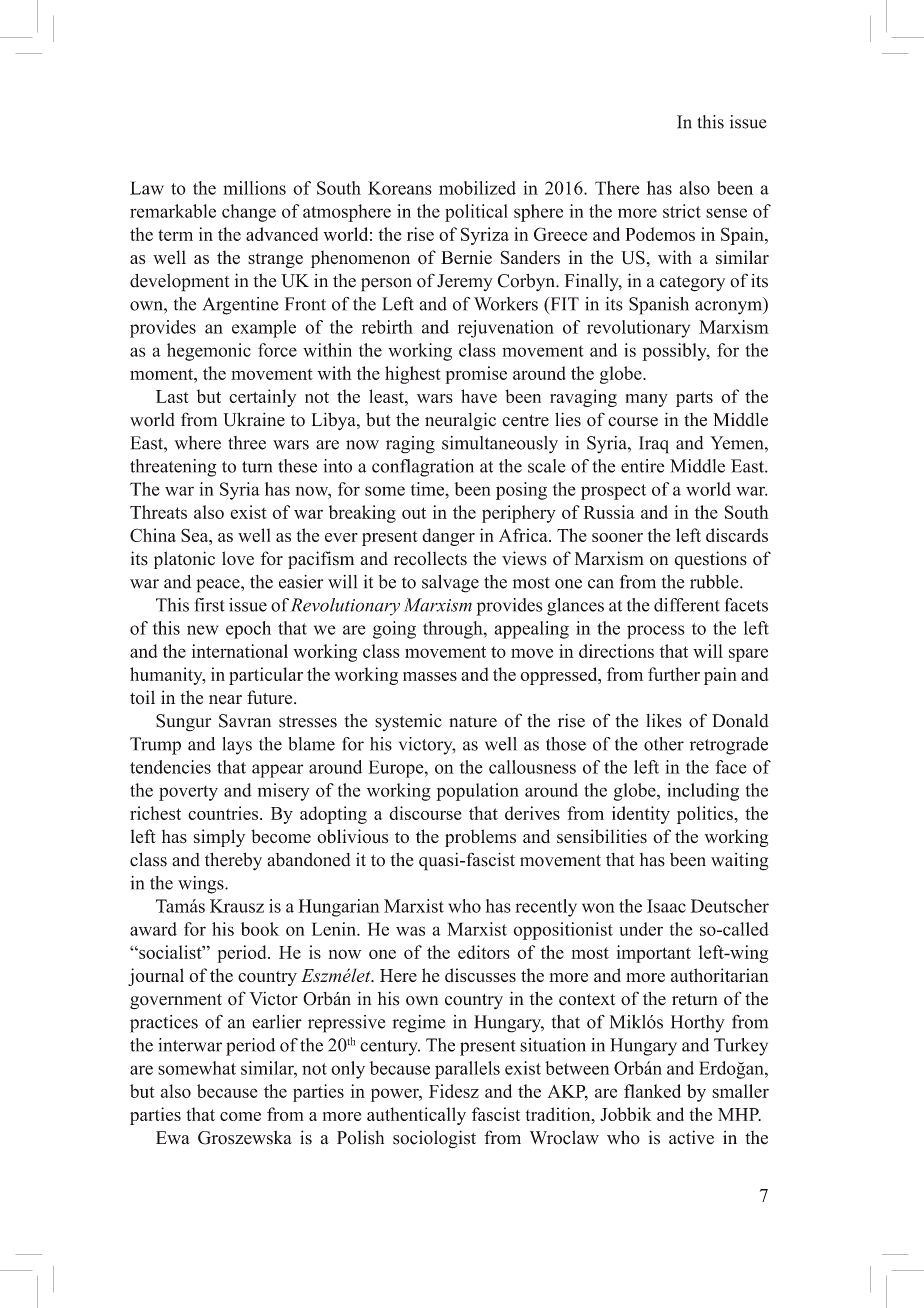 The width and height of the document is (924, 1308). Describe the element at coordinates (416, 1116) in the document. I see `authentically` at that location.
